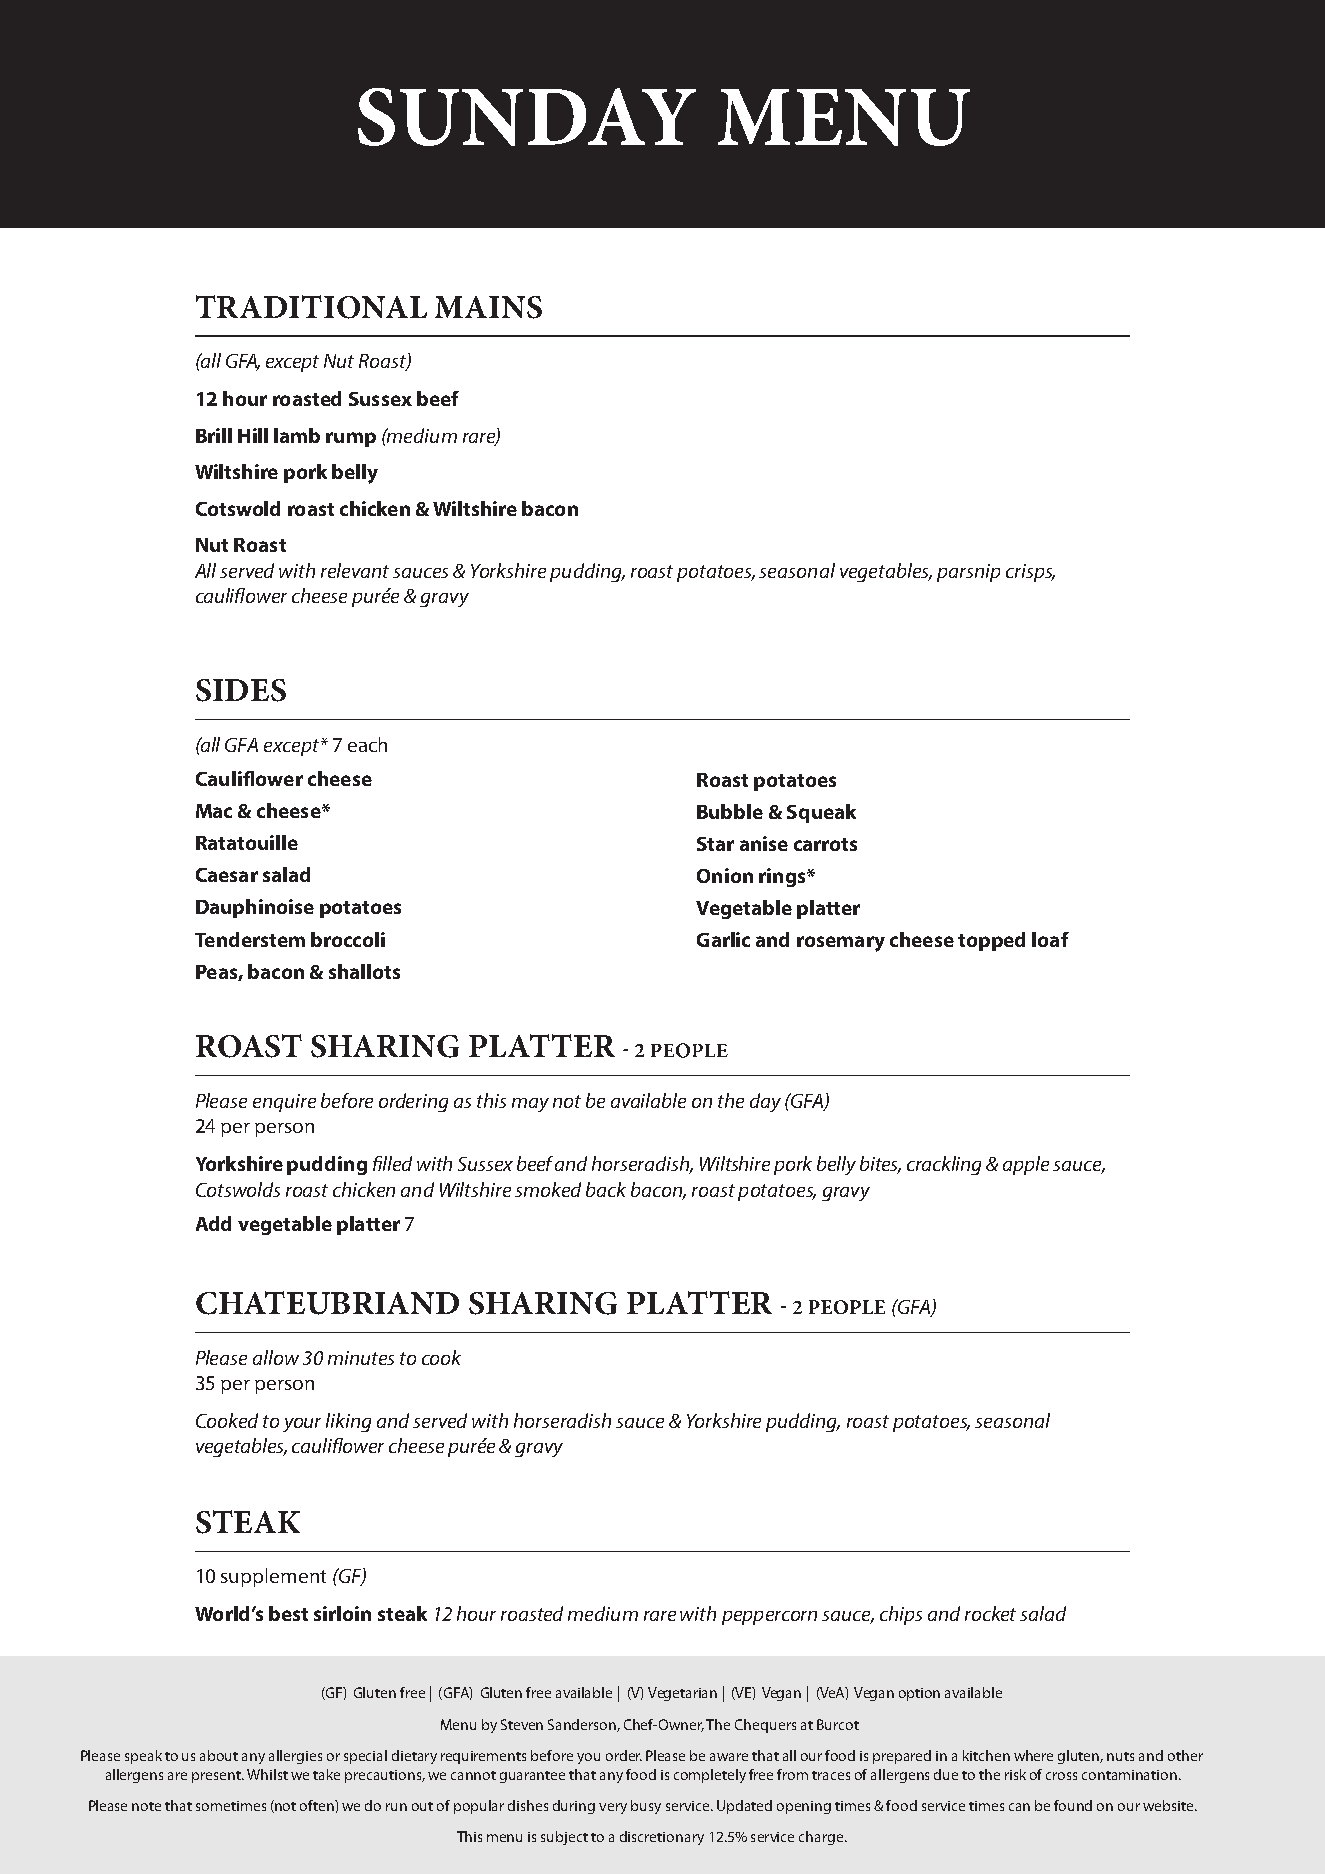  Describe the element at coordinates (284, 1103) in the document. I see `enquire` at that location.
